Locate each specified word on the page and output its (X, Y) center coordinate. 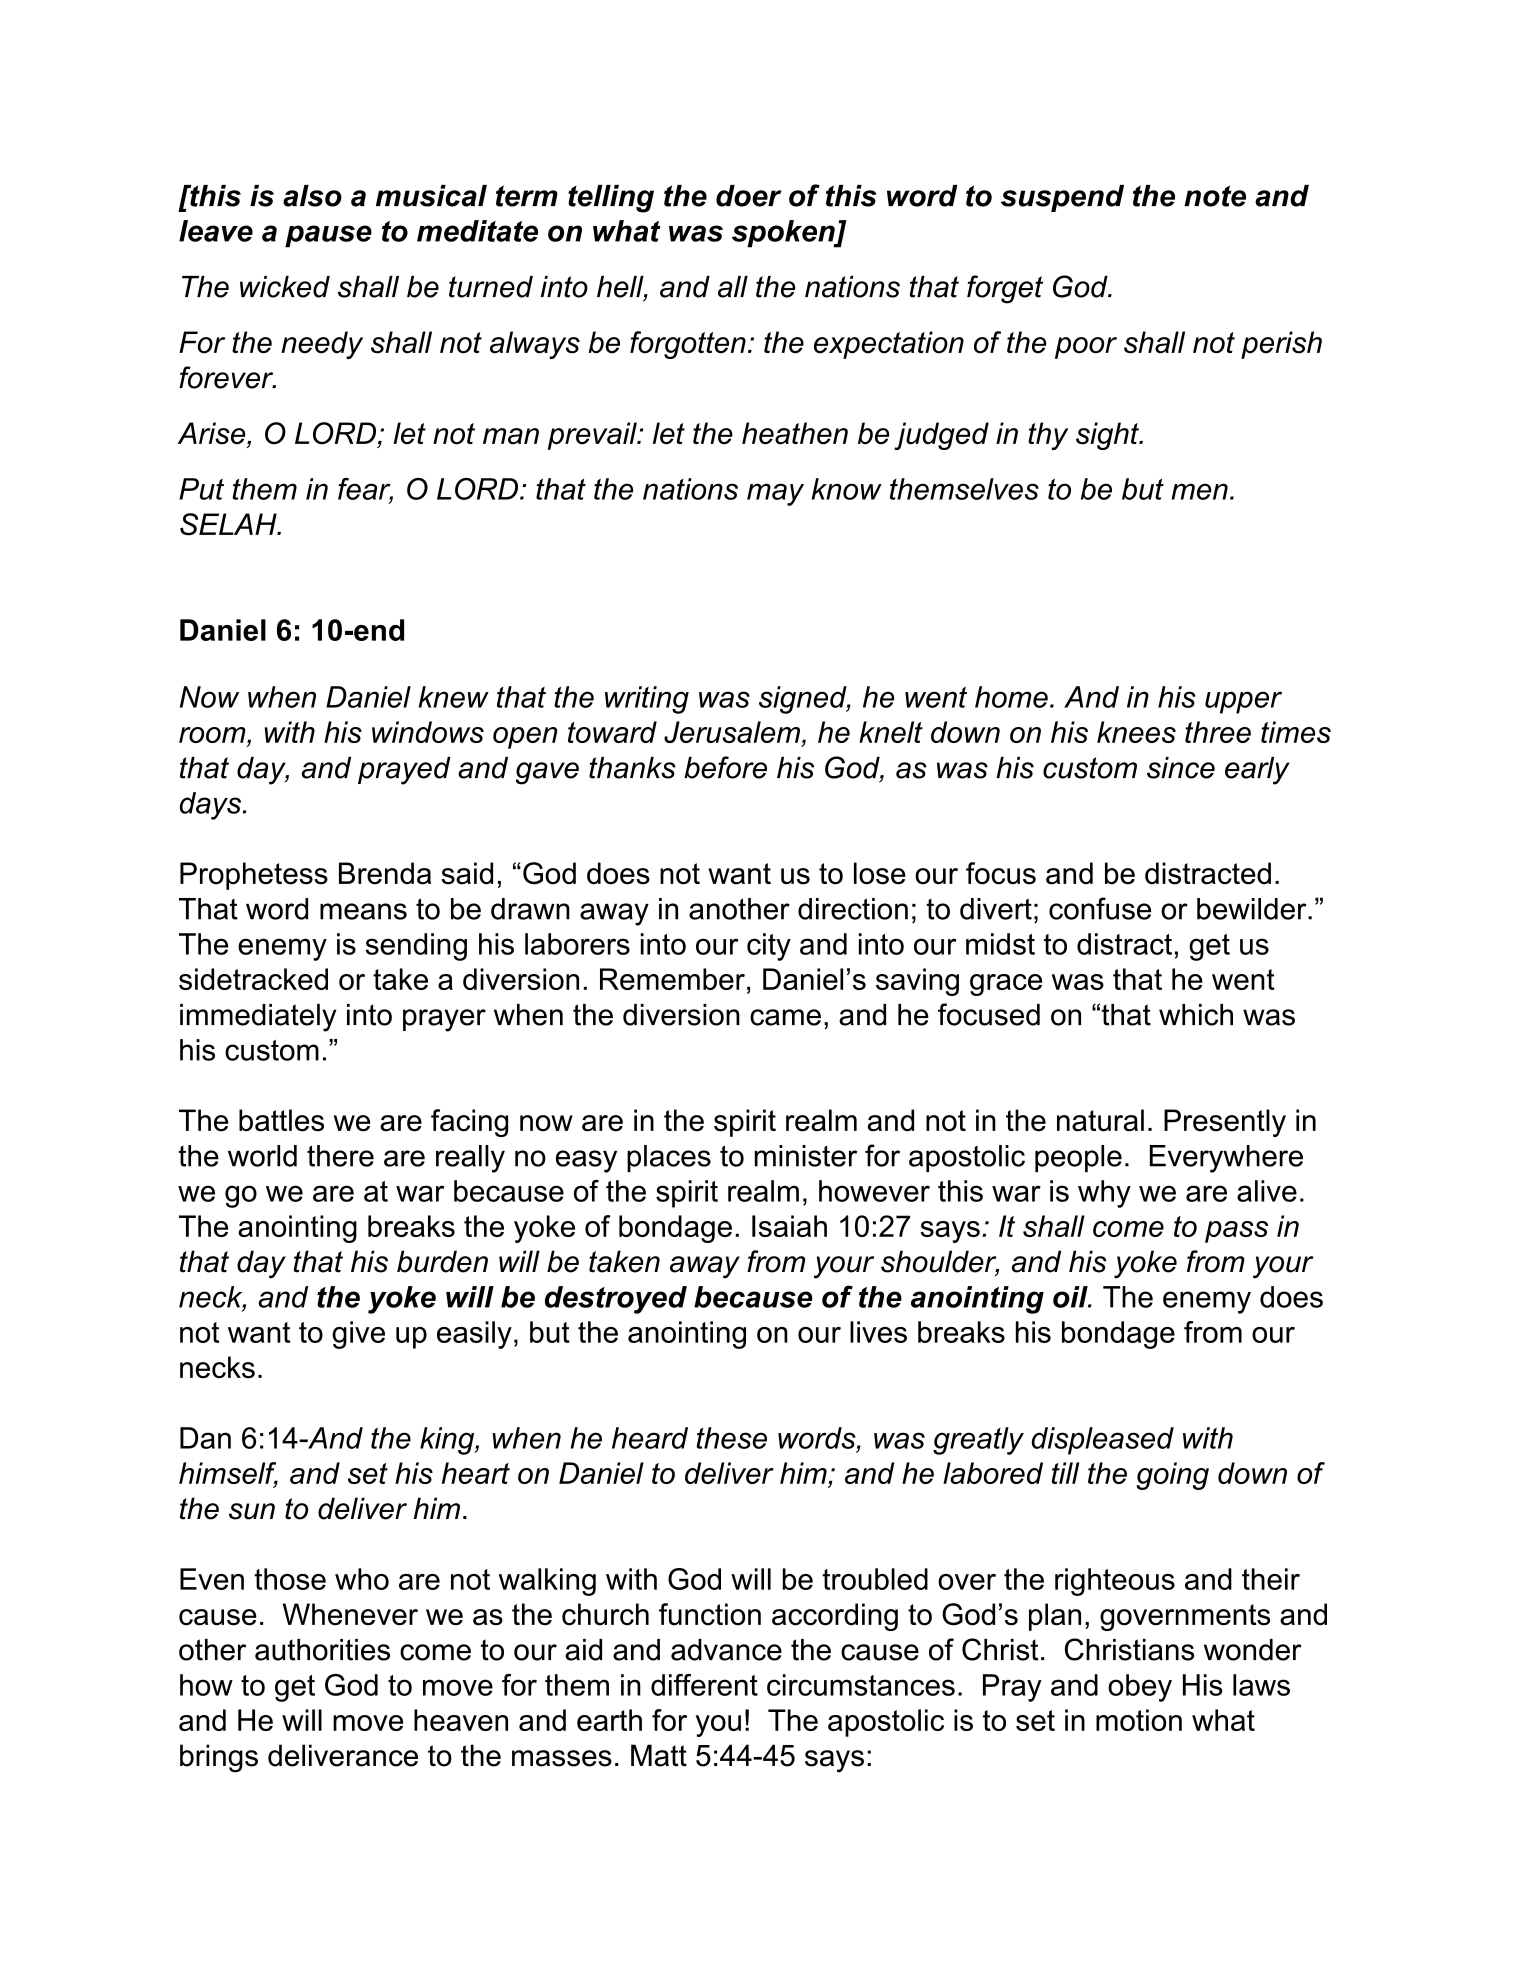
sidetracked (253, 979)
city (769, 947)
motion (1139, 1720)
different (704, 1685)
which (1196, 1015)
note (1215, 196)
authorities (322, 1650)
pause (328, 236)
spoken (784, 234)
